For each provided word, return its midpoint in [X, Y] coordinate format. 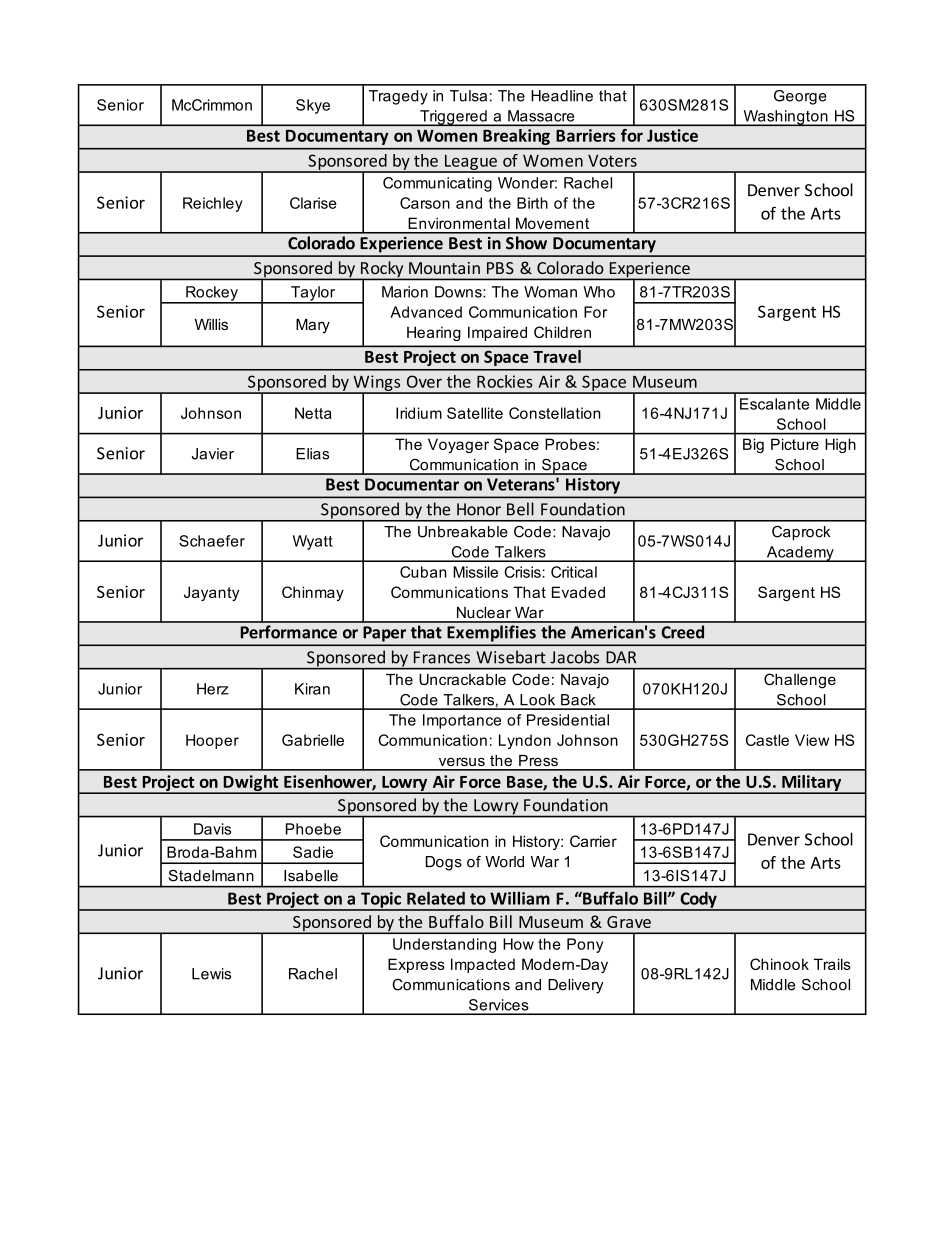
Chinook [779, 964]
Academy [800, 554]
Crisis [523, 572]
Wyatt [313, 542]
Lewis [211, 974]
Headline [562, 96]
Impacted [483, 965]
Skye [313, 106]
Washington [785, 118]
